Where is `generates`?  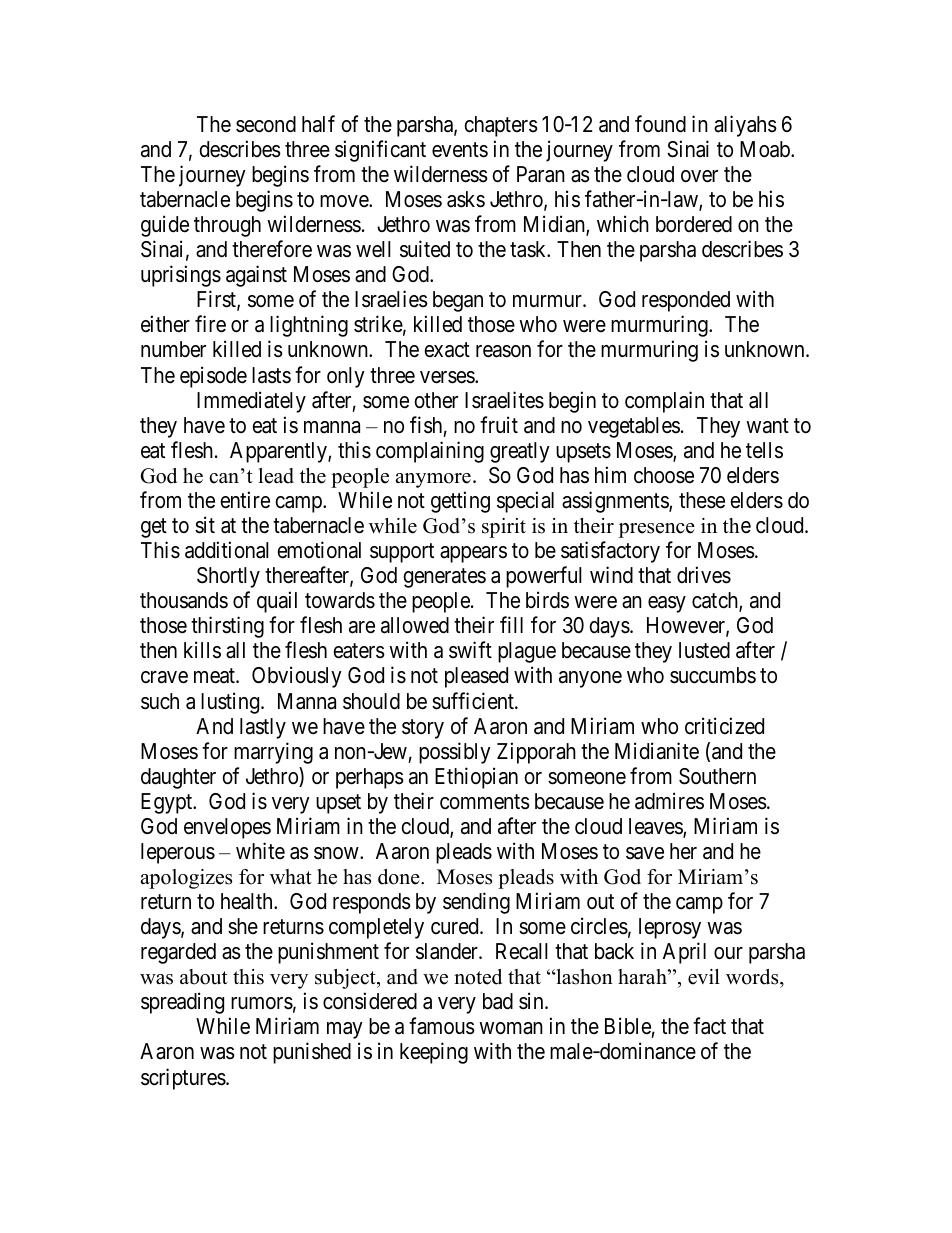
generates is located at coordinates (445, 578).
